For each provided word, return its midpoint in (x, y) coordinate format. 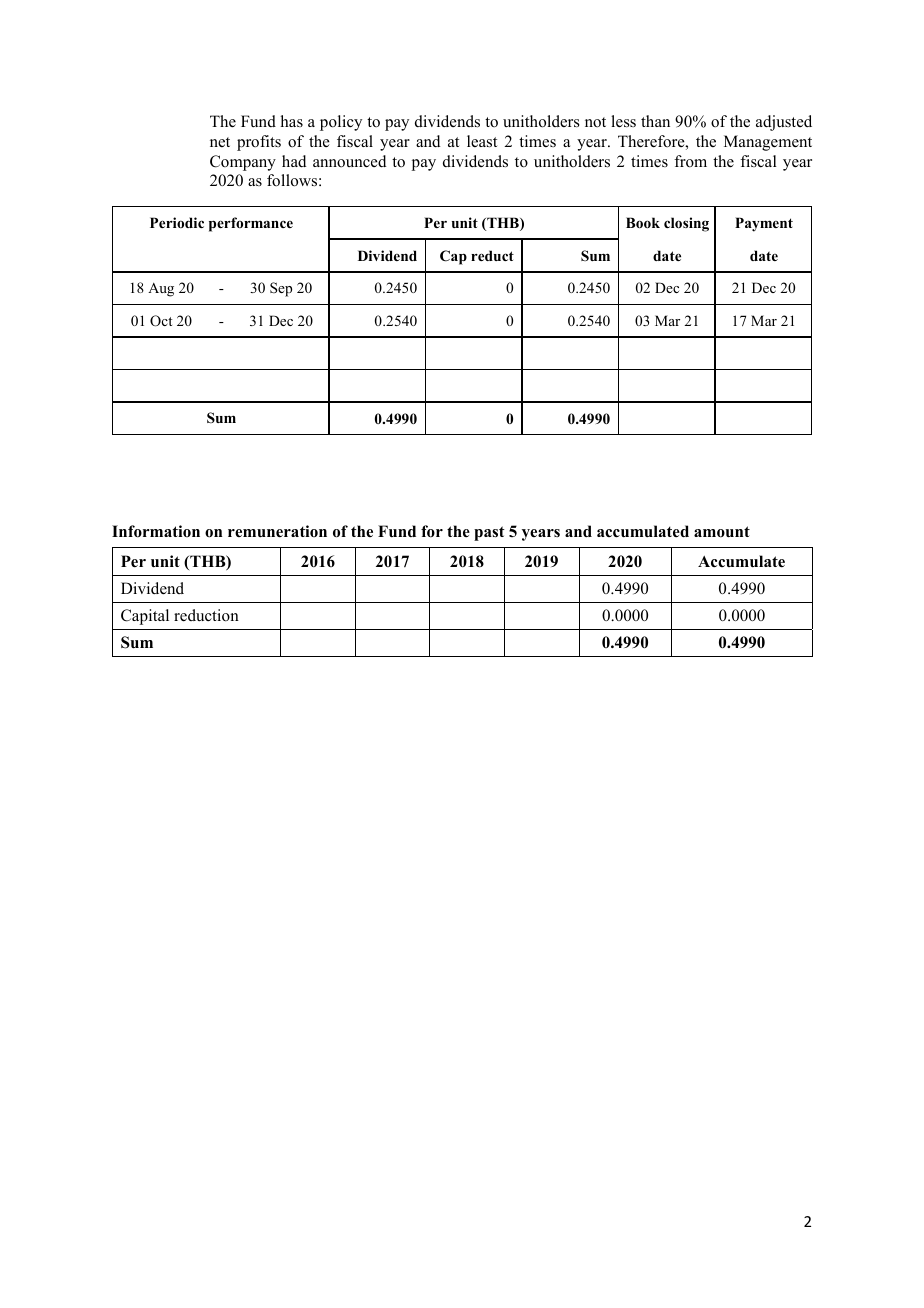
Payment (764, 224)
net (220, 142)
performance (251, 224)
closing (686, 224)
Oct (161, 321)
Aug (161, 290)
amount (722, 532)
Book (643, 222)
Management (768, 143)
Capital (145, 617)
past (489, 533)
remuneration (277, 531)
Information (156, 531)
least (482, 141)
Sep (281, 289)
